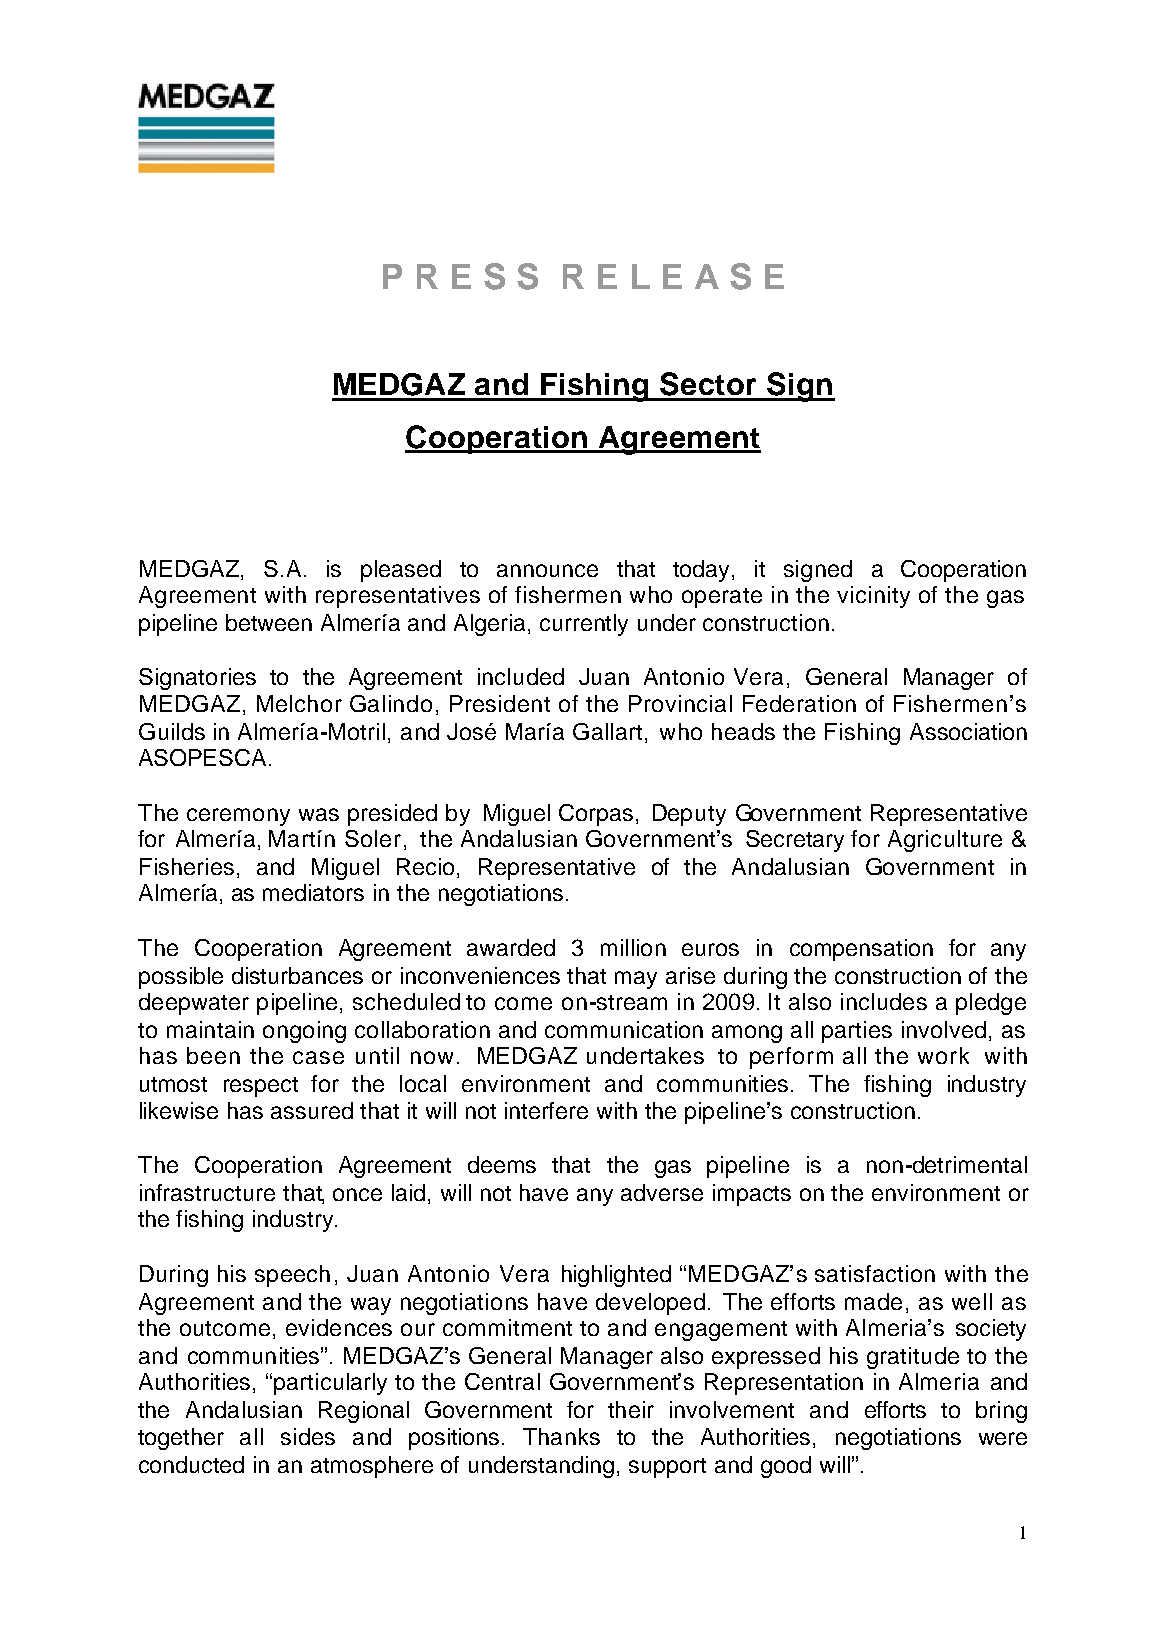 This screenshot has width=1167, height=1649. I want to click on sides, so click(308, 1436).
